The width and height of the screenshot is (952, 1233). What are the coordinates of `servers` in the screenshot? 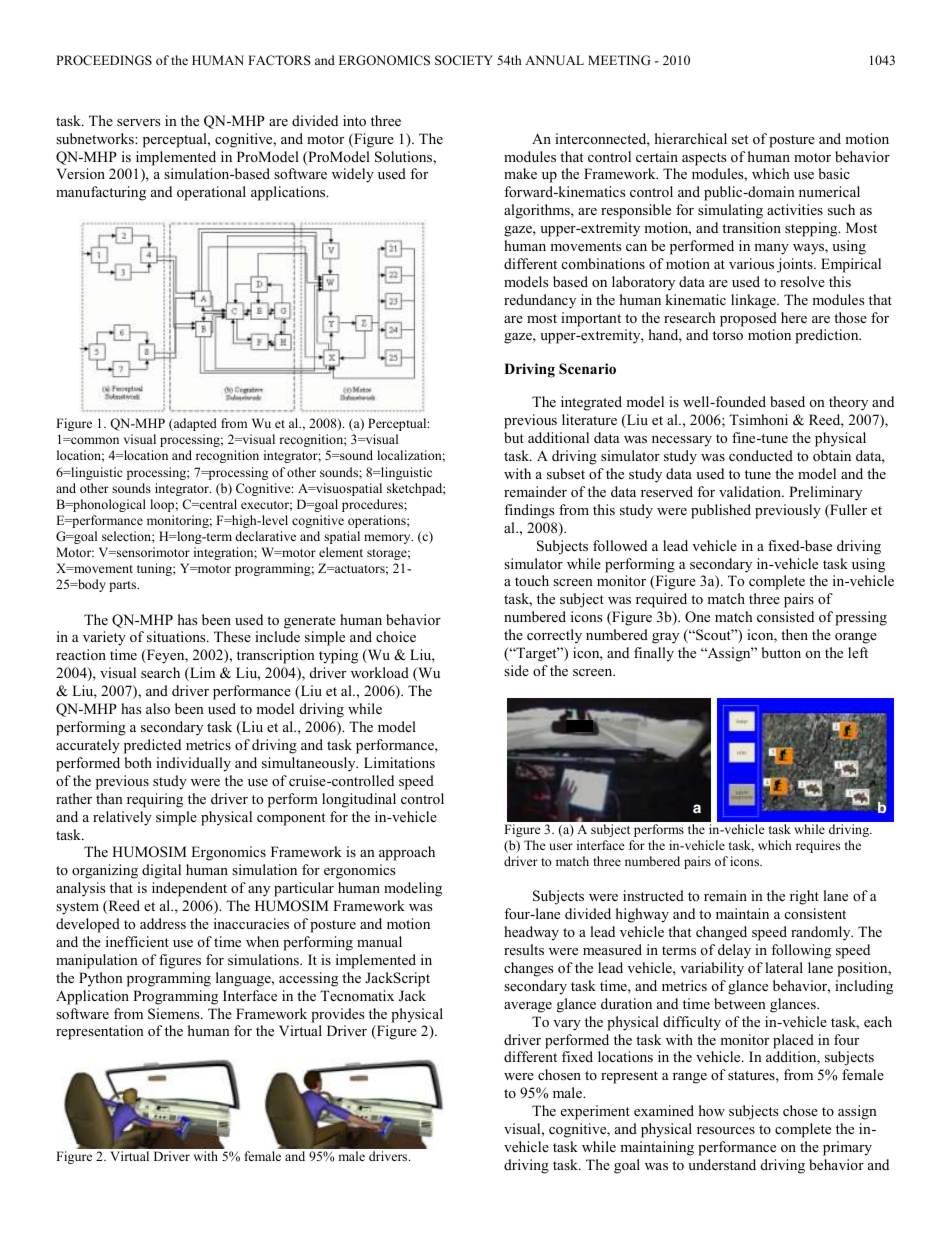 It's located at (138, 122).
